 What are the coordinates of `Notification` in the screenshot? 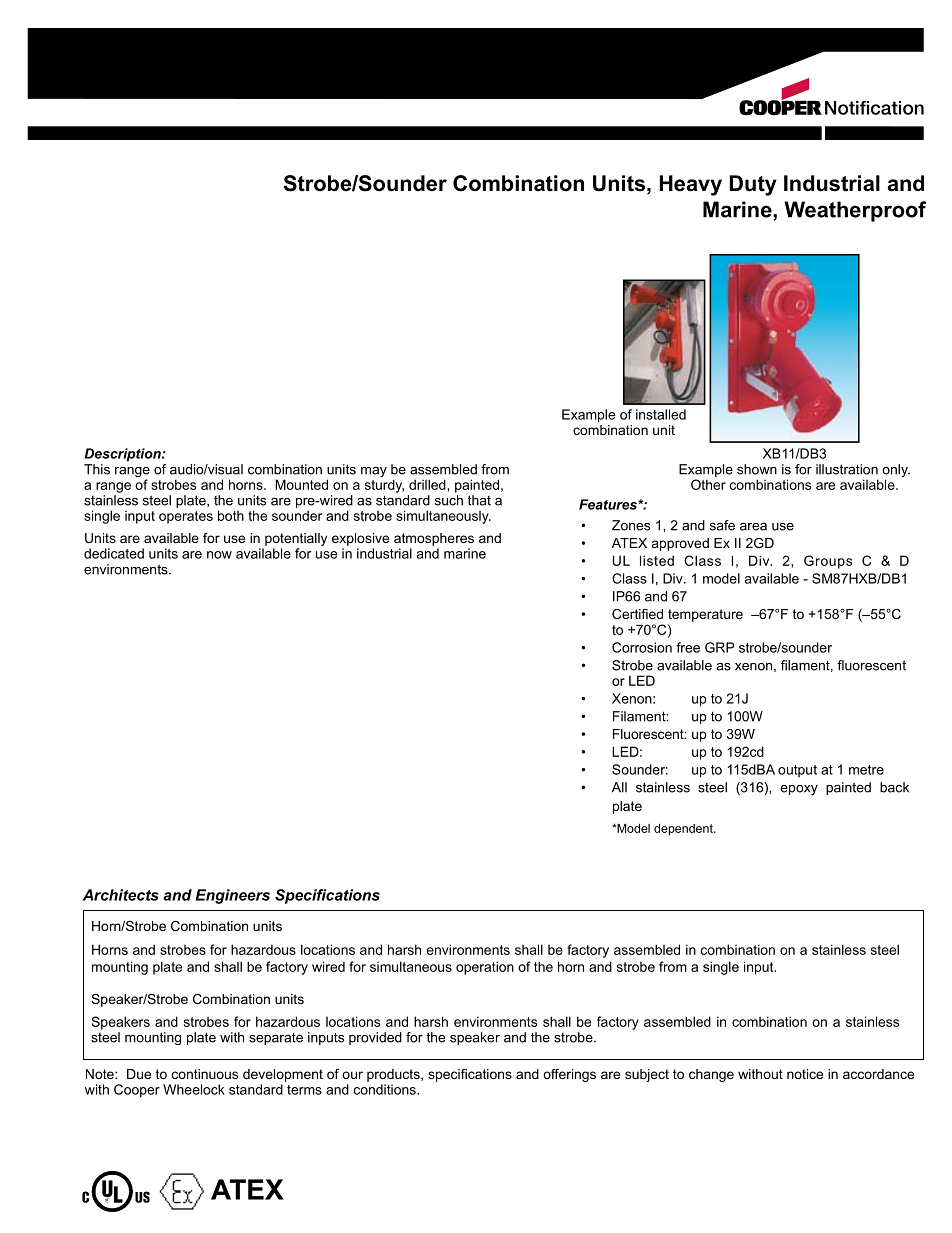 It's located at (874, 108).
